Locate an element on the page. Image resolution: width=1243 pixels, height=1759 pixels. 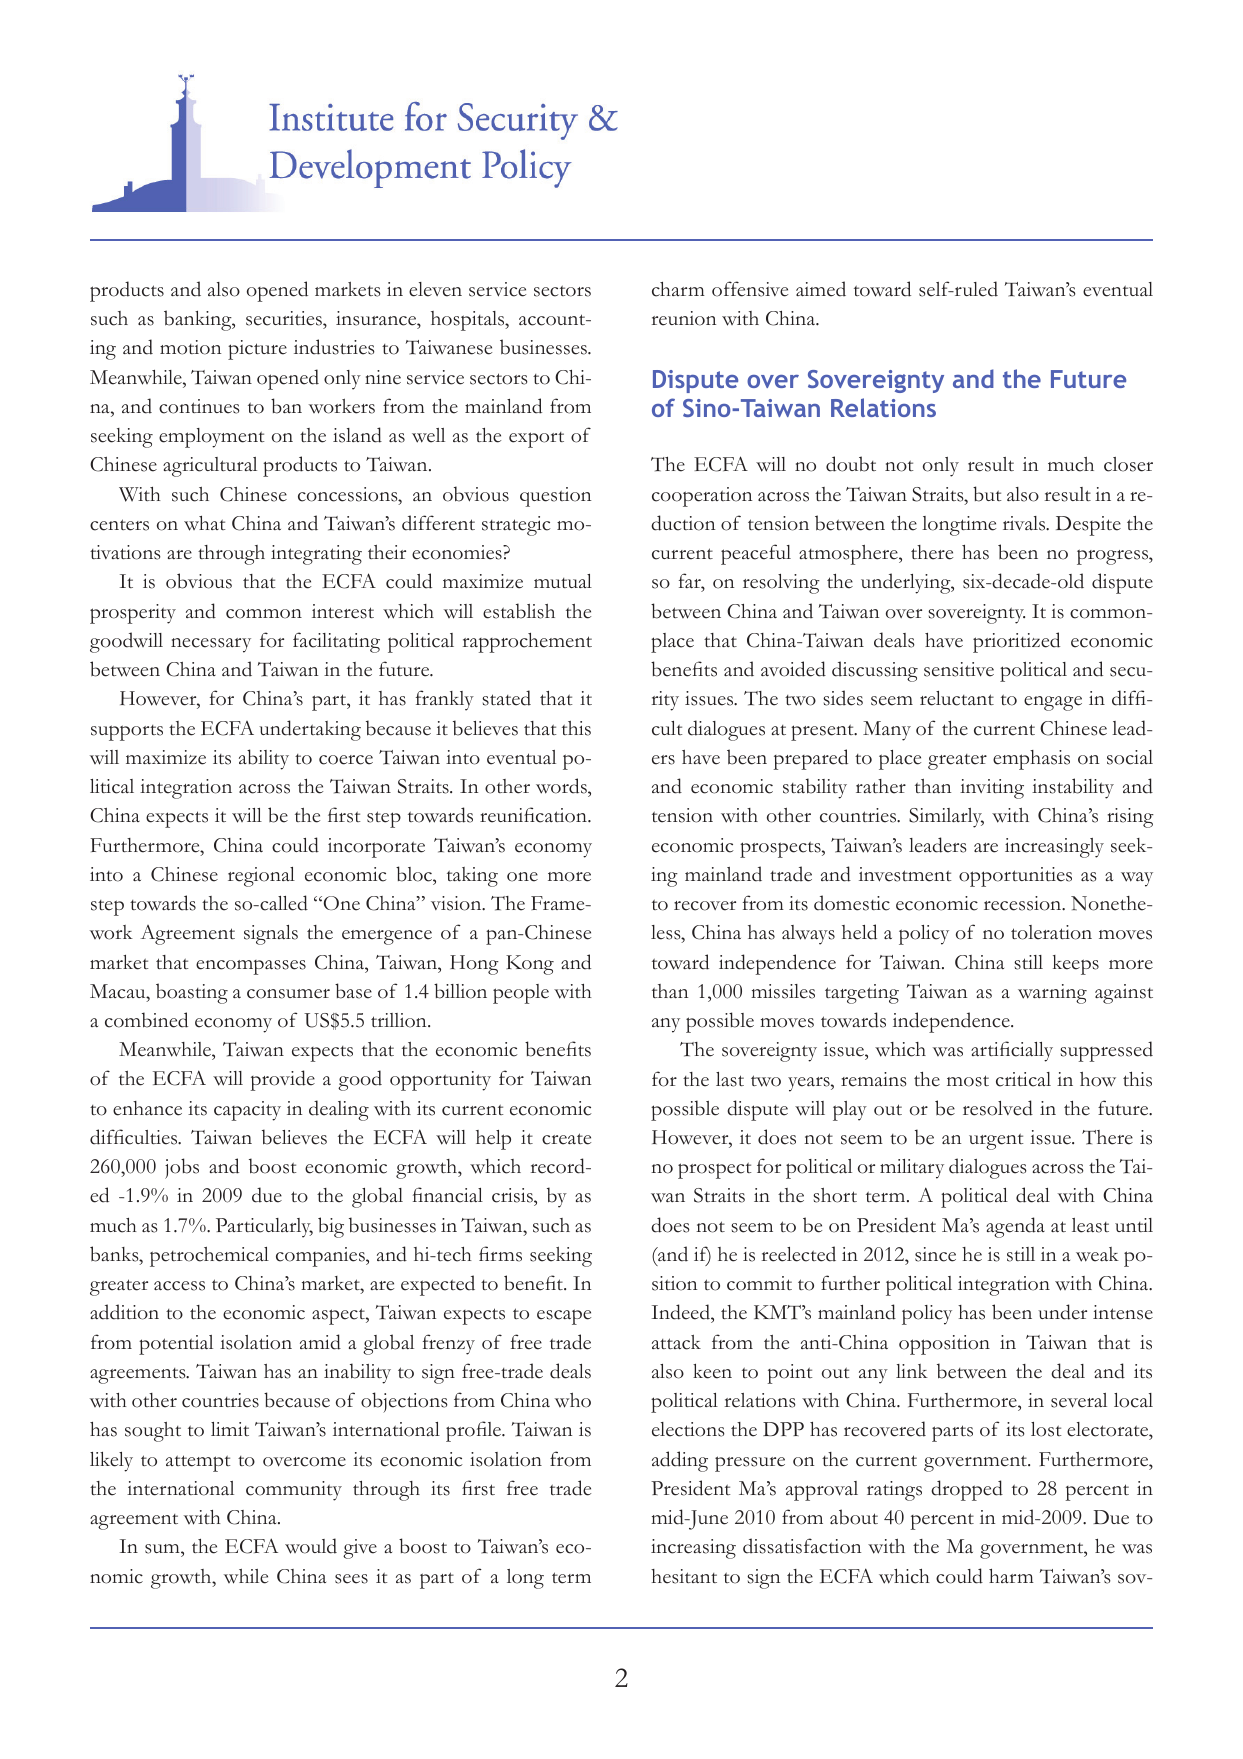
aimed is located at coordinates (821, 289).
